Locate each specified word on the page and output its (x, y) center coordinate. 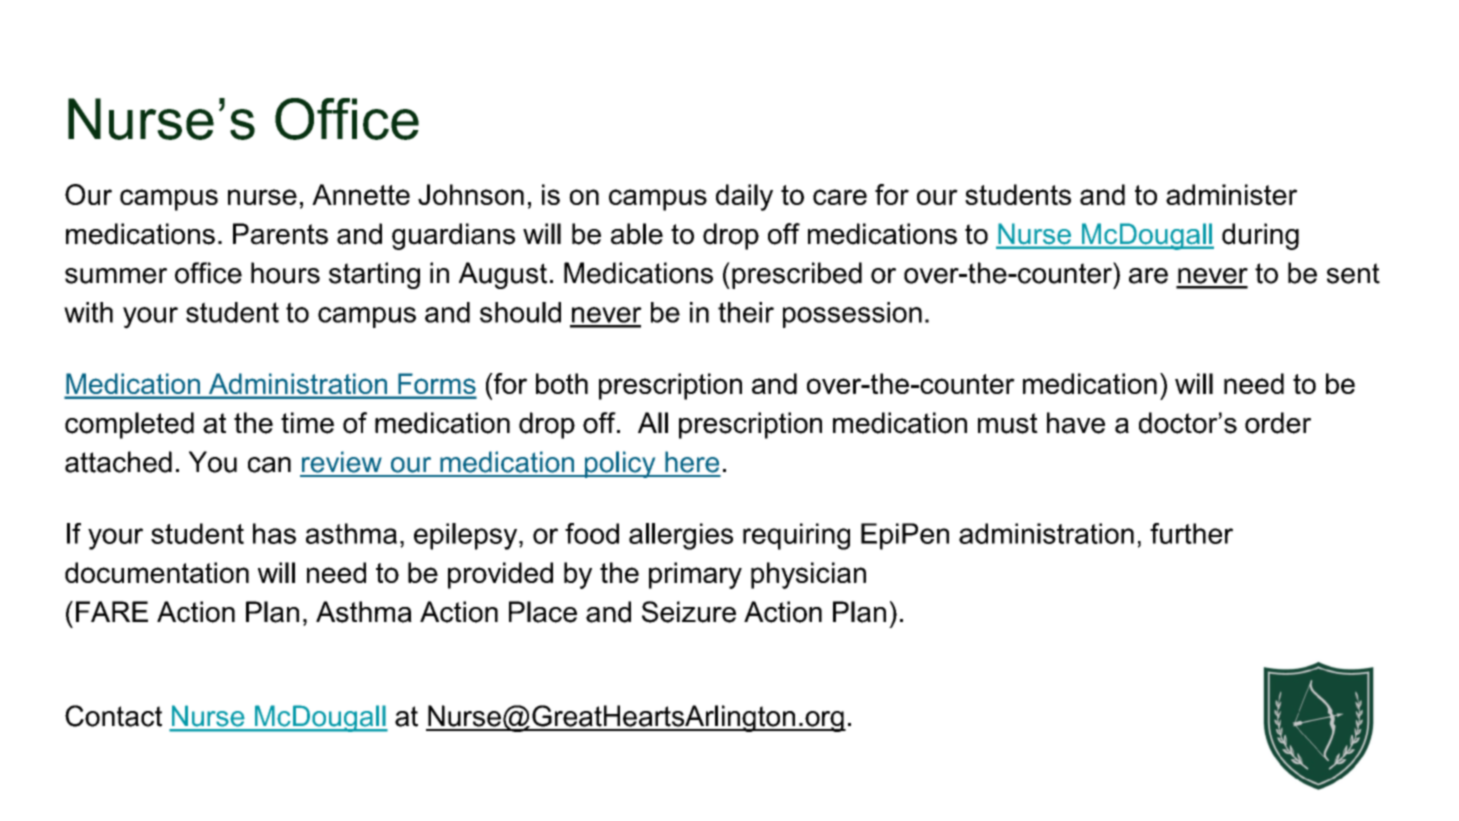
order (1278, 423)
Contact (113, 716)
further (1191, 533)
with (88, 312)
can (269, 465)
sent (1353, 273)
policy (620, 464)
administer (1231, 194)
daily (744, 197)
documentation (157, 572)
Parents (280, 234)
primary (695, 575)
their (746, 312)
